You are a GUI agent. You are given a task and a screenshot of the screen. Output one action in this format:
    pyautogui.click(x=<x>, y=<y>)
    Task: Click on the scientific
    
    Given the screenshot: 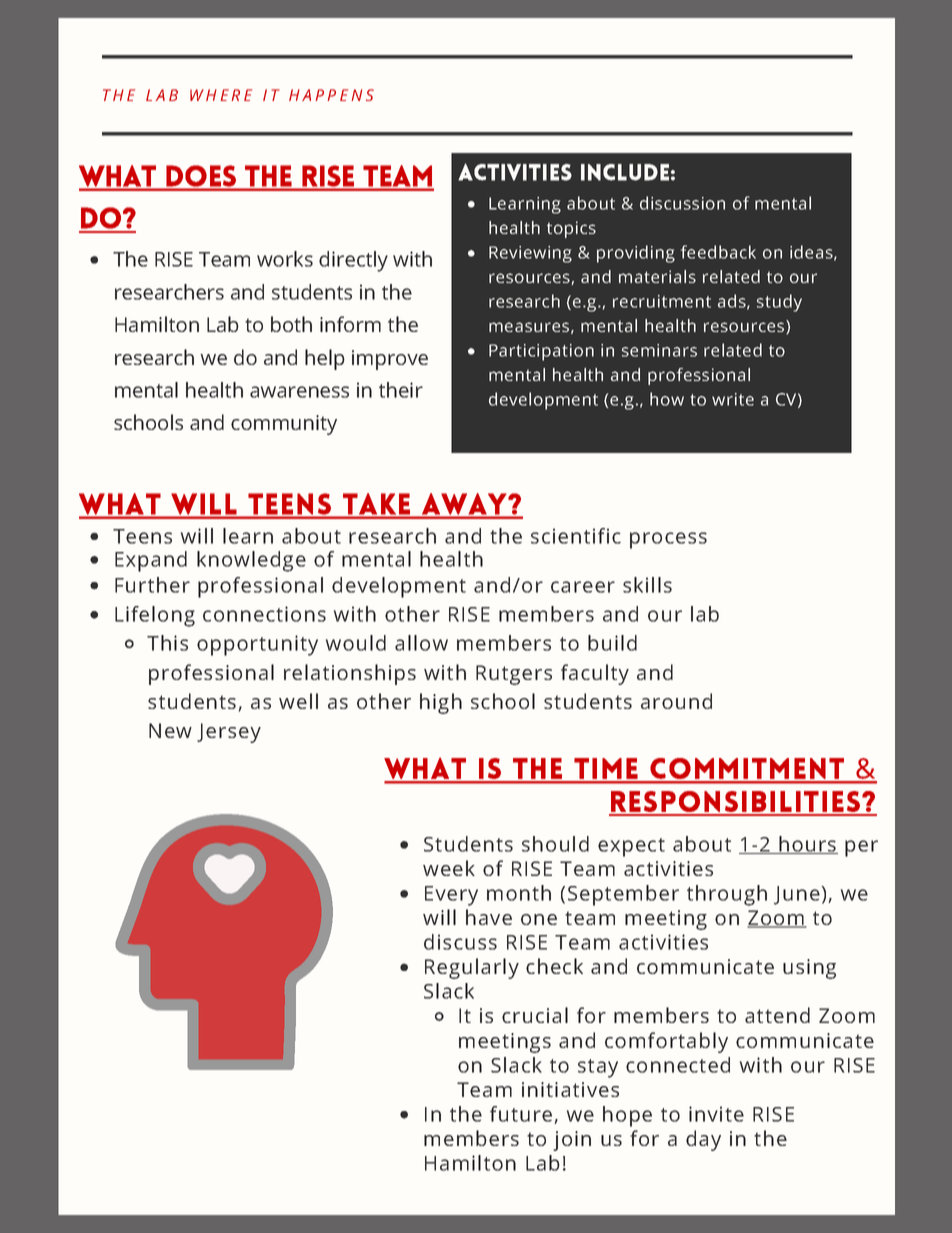 What is the action you would take?
    pyautogui.click(x=576, y=536)
